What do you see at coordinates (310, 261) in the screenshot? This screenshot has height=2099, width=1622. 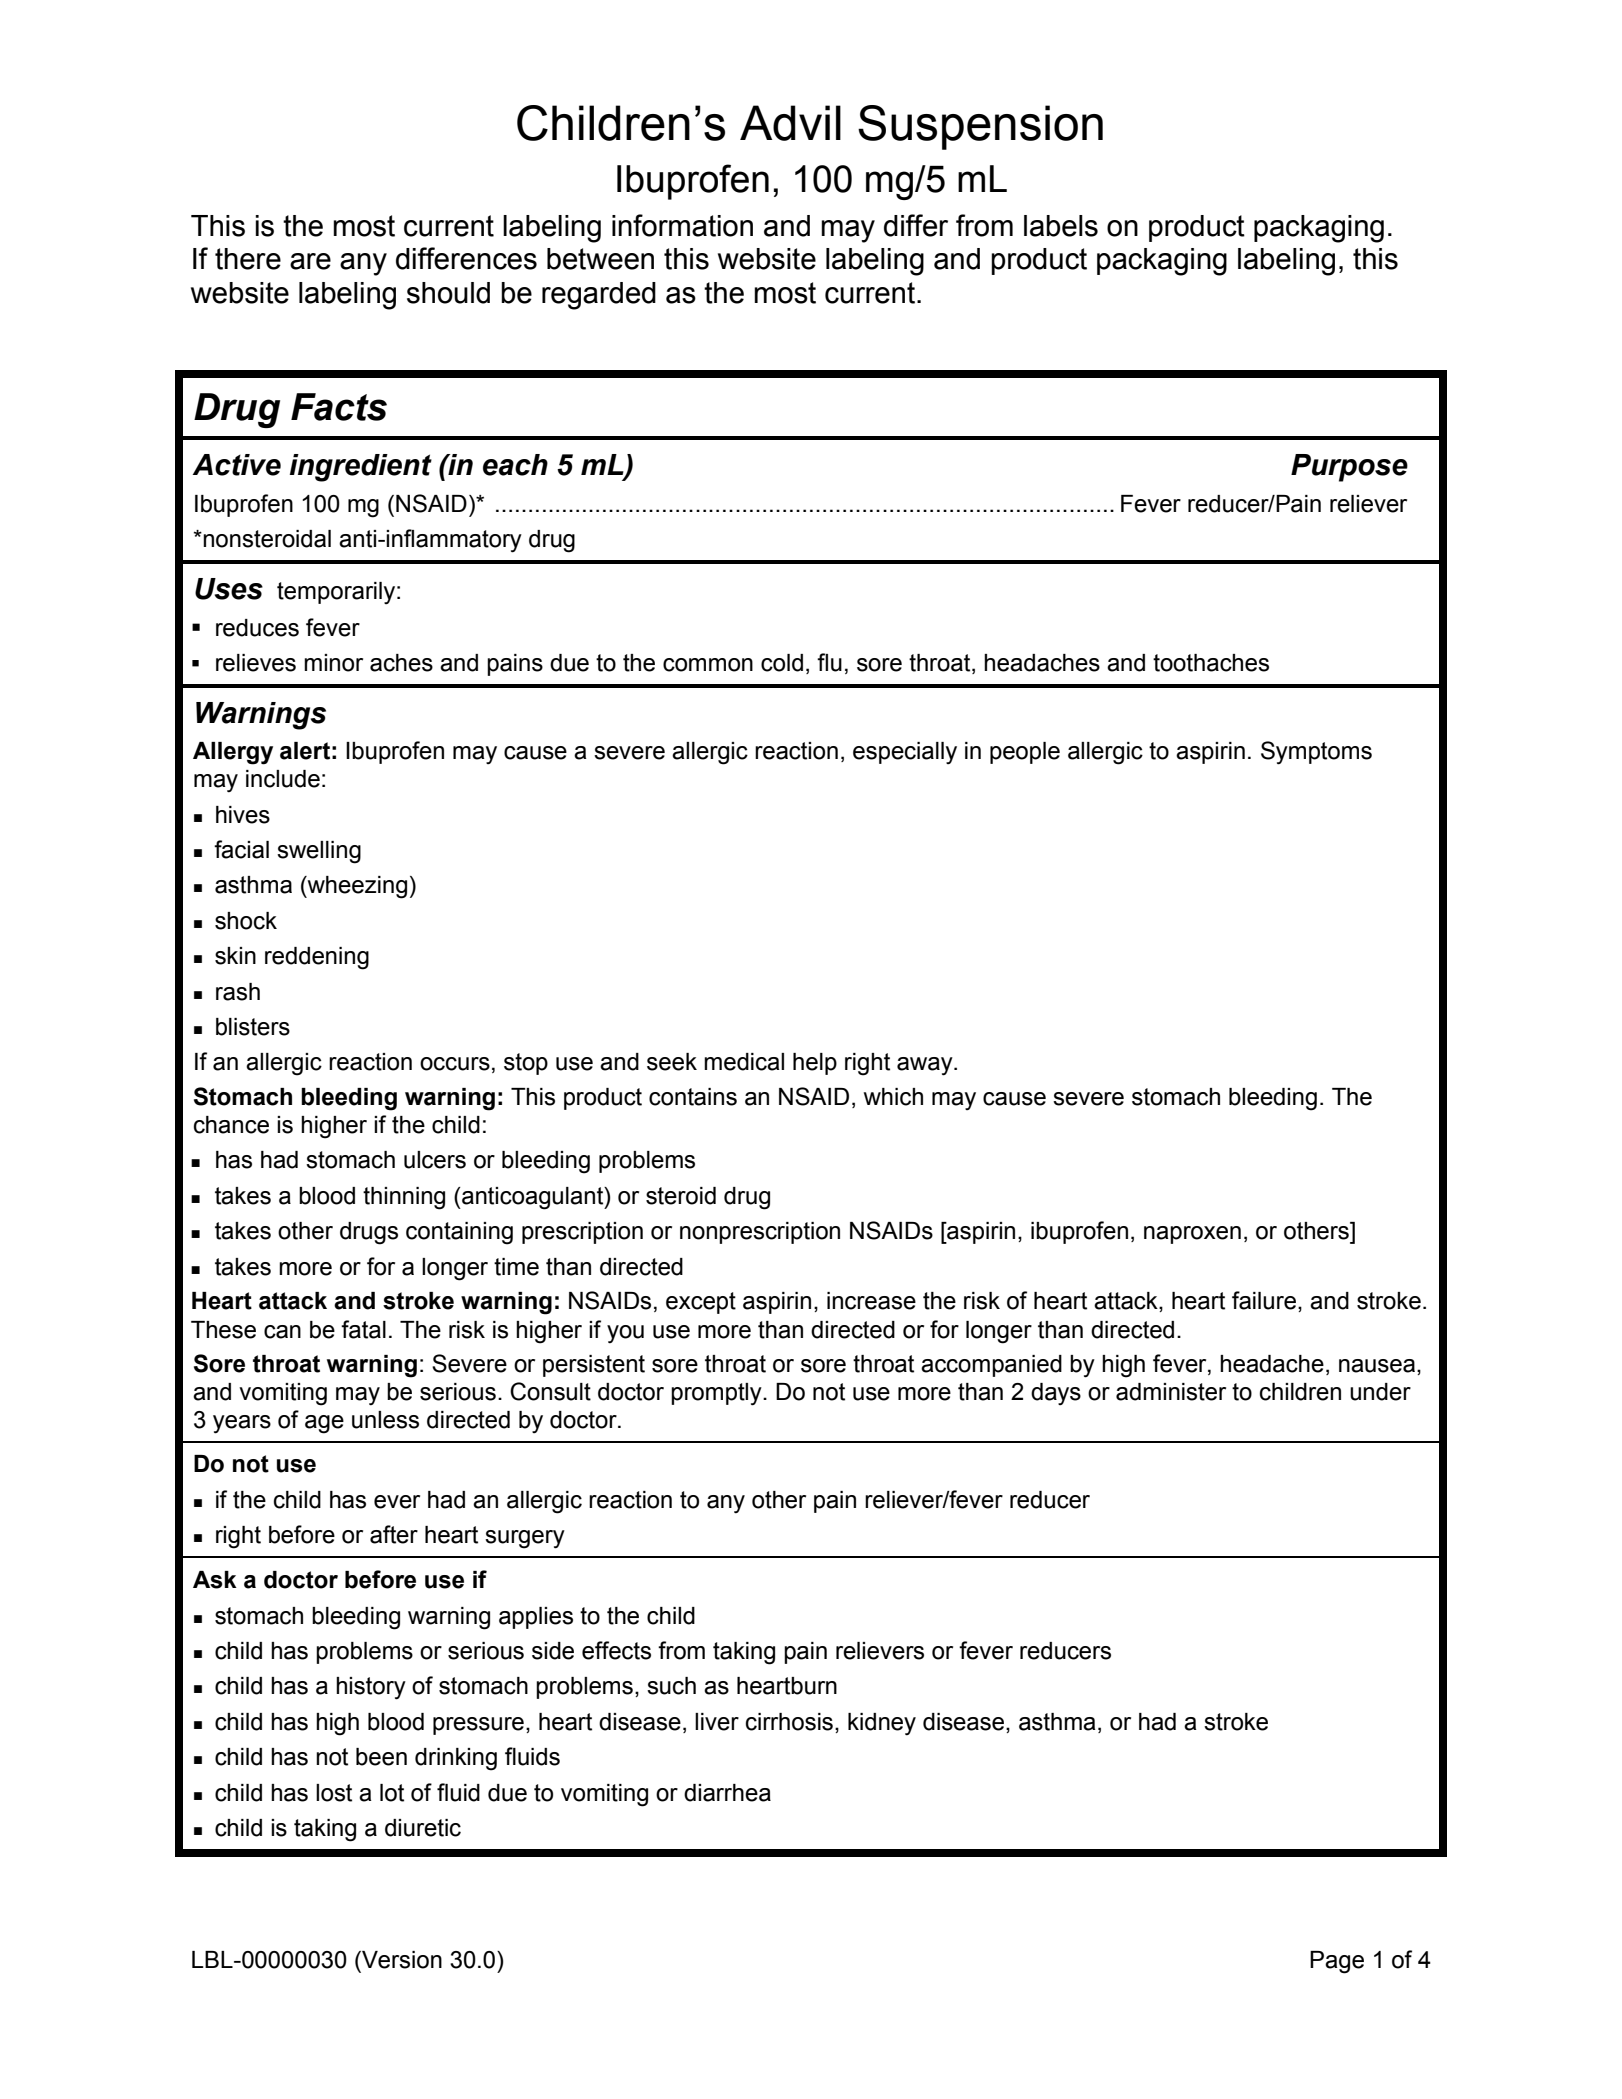 I see `are` at bounding box center [310, 261].
